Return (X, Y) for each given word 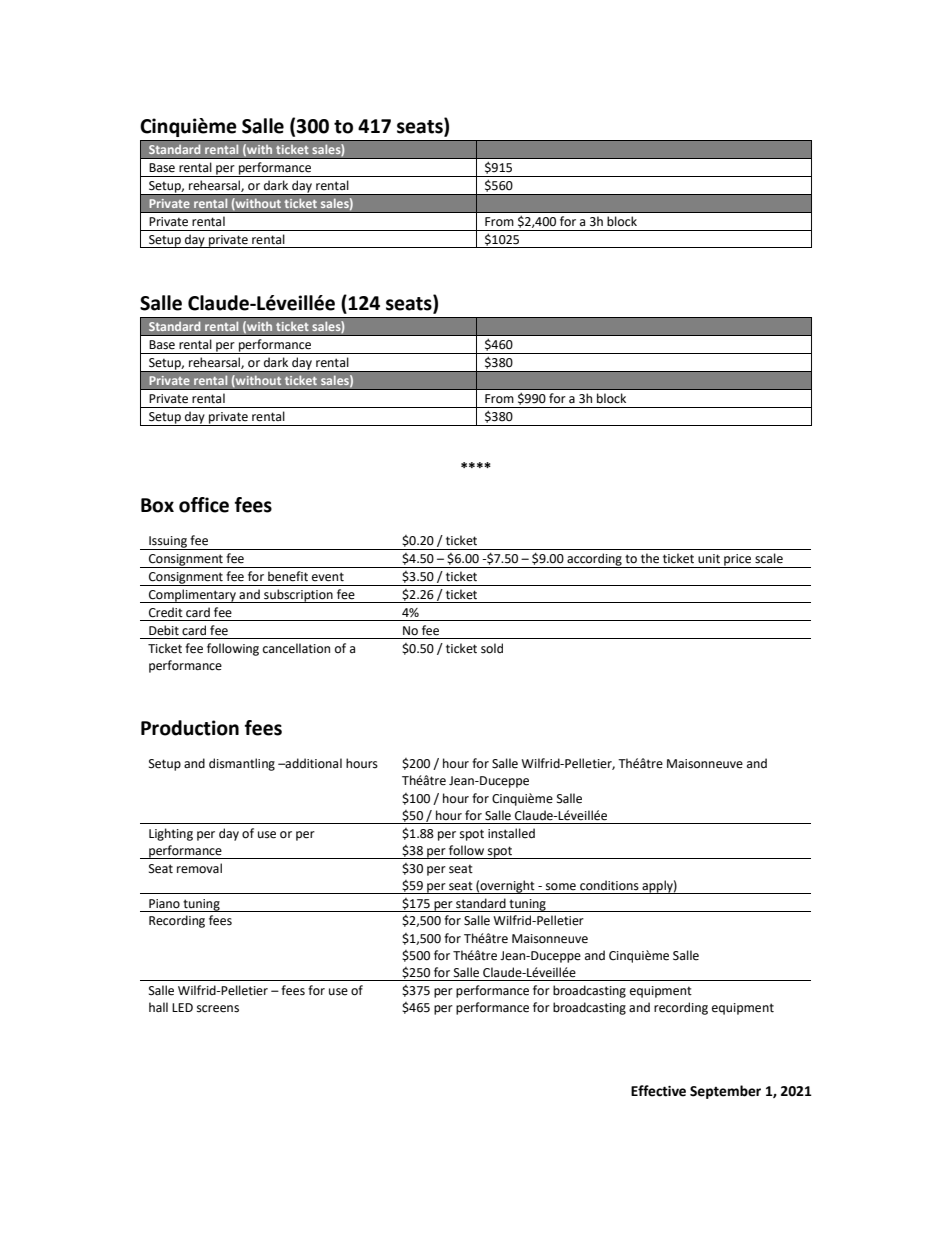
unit (709, 559)
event (328, 577)
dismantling (242, 764)
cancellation (296, 648)
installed (511, 833)
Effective (658, 1091)
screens (218, 1009)
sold (492, 648)
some (561, 887)
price (738, 561)
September (725, 1092)
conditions (609, 885)
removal (199, 868)
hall (158, 1007)
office (204, 505)
